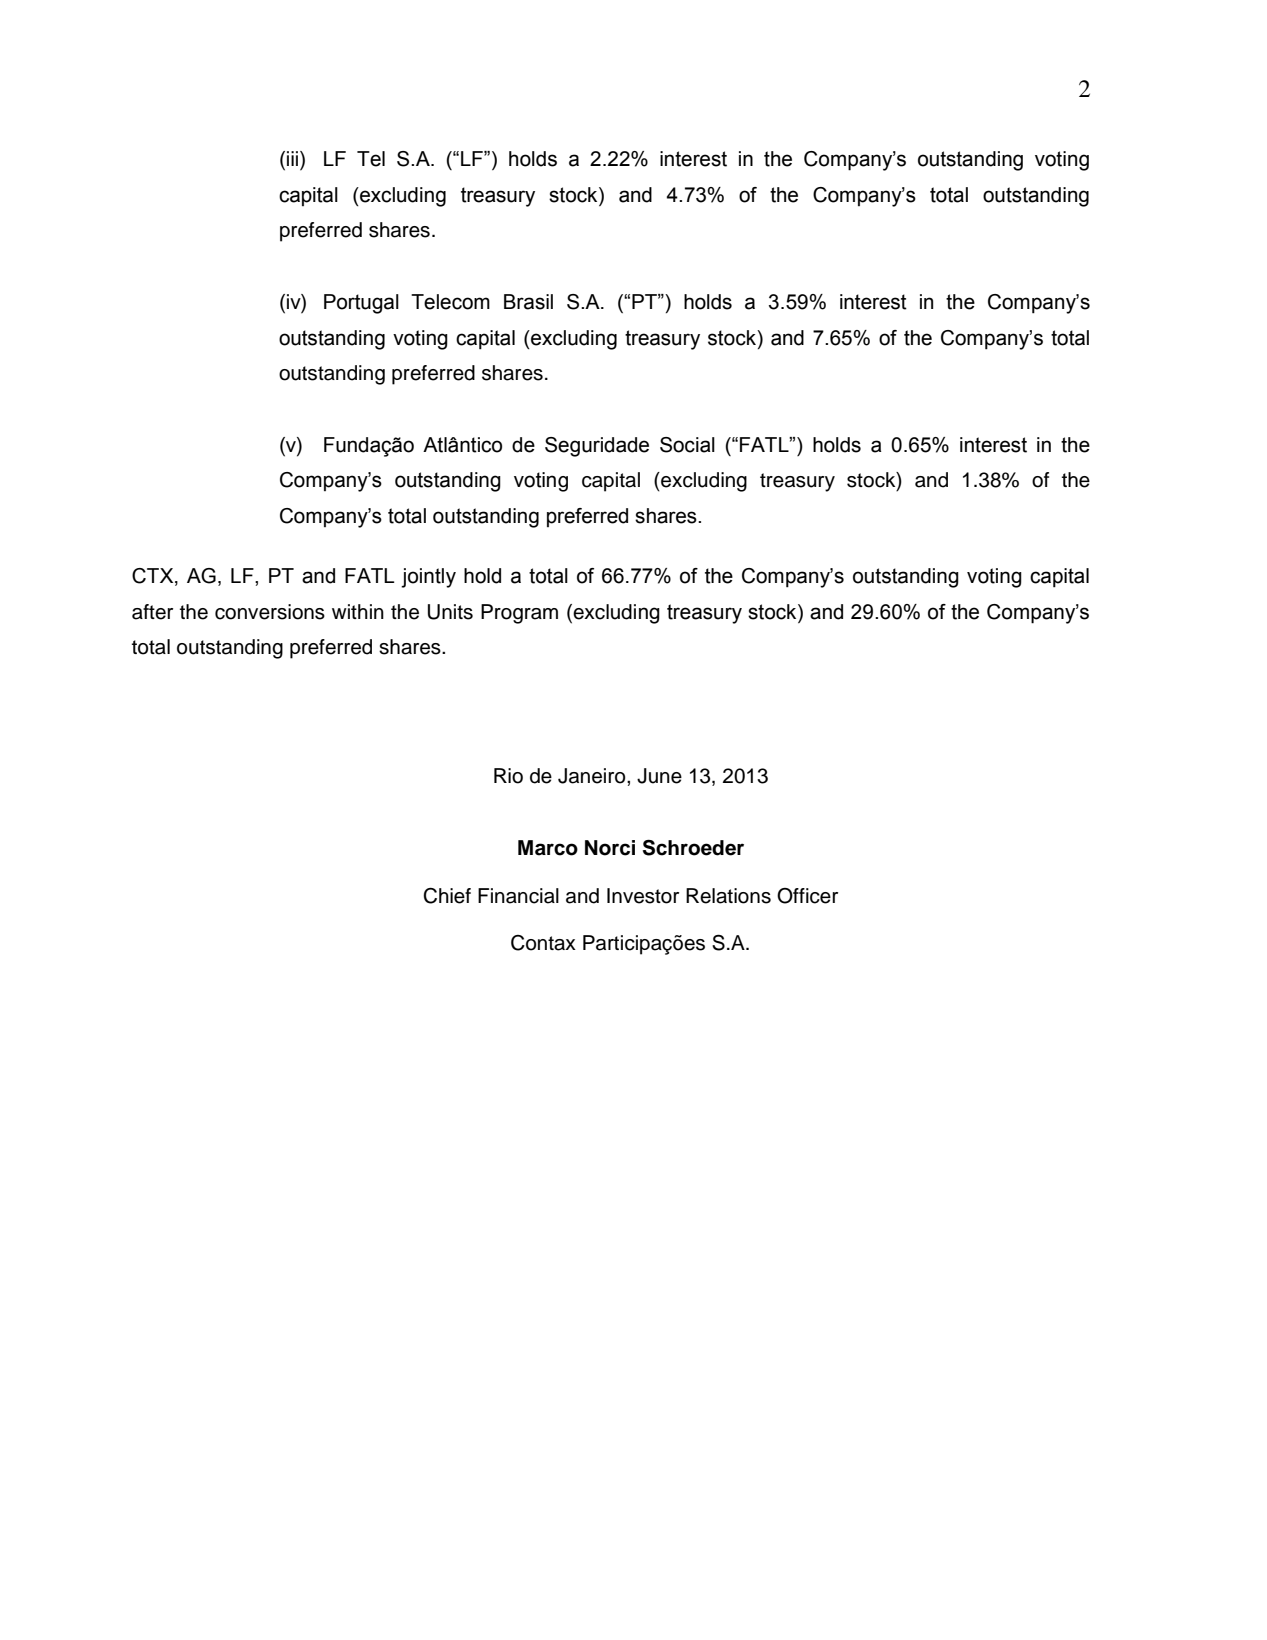 The image size is (1267, 1640). I want to click on Social, so click(687, 445).
